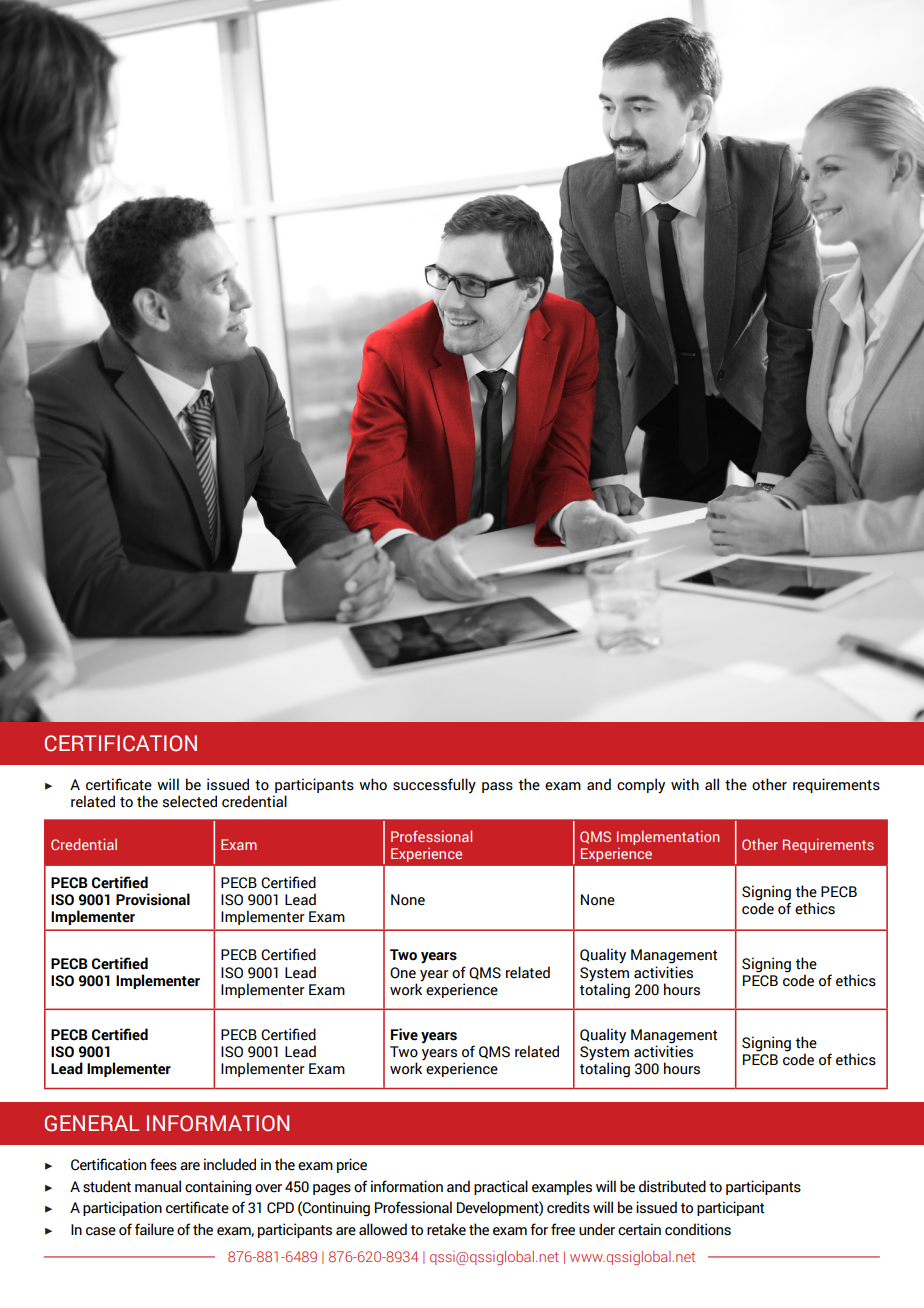 The image size is (924, 1308). Describe the element at coordinates (641, 786) in the screenshot. I see `comply` at that location.
